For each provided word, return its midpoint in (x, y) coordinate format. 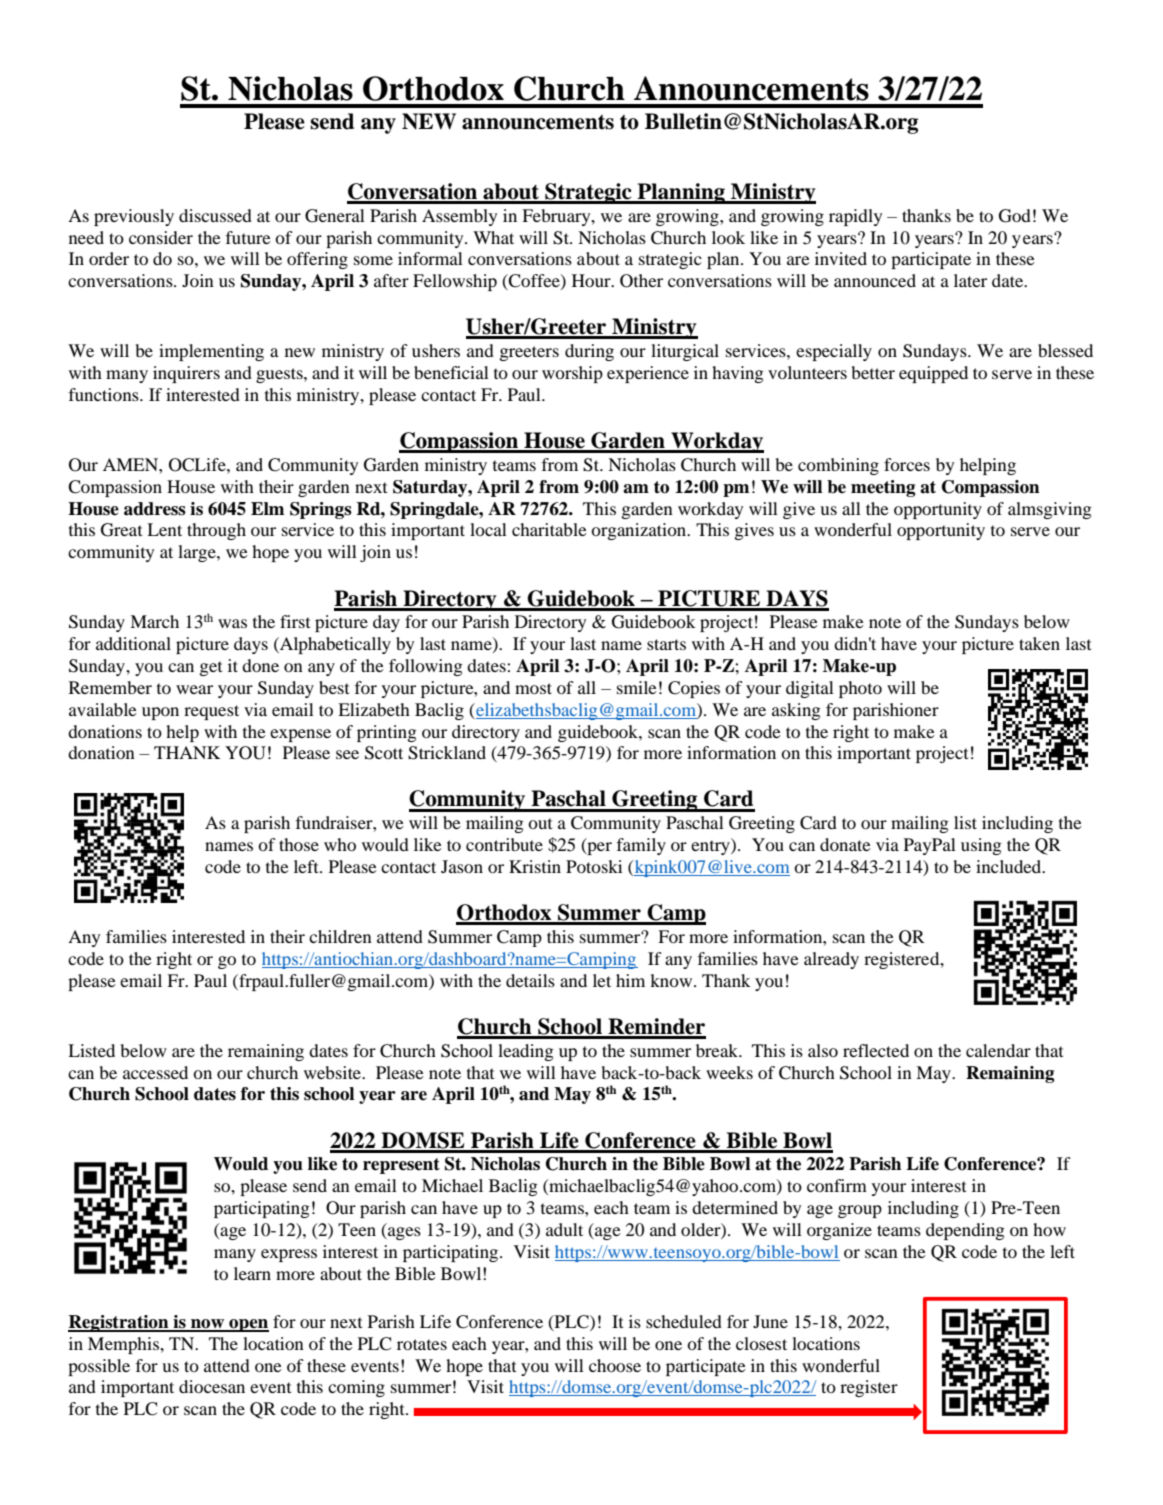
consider (161, 237)
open (248, 1325)
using (981, 846)
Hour (592, 280)
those (299, 844)
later (970, 280)
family (641, 846)
